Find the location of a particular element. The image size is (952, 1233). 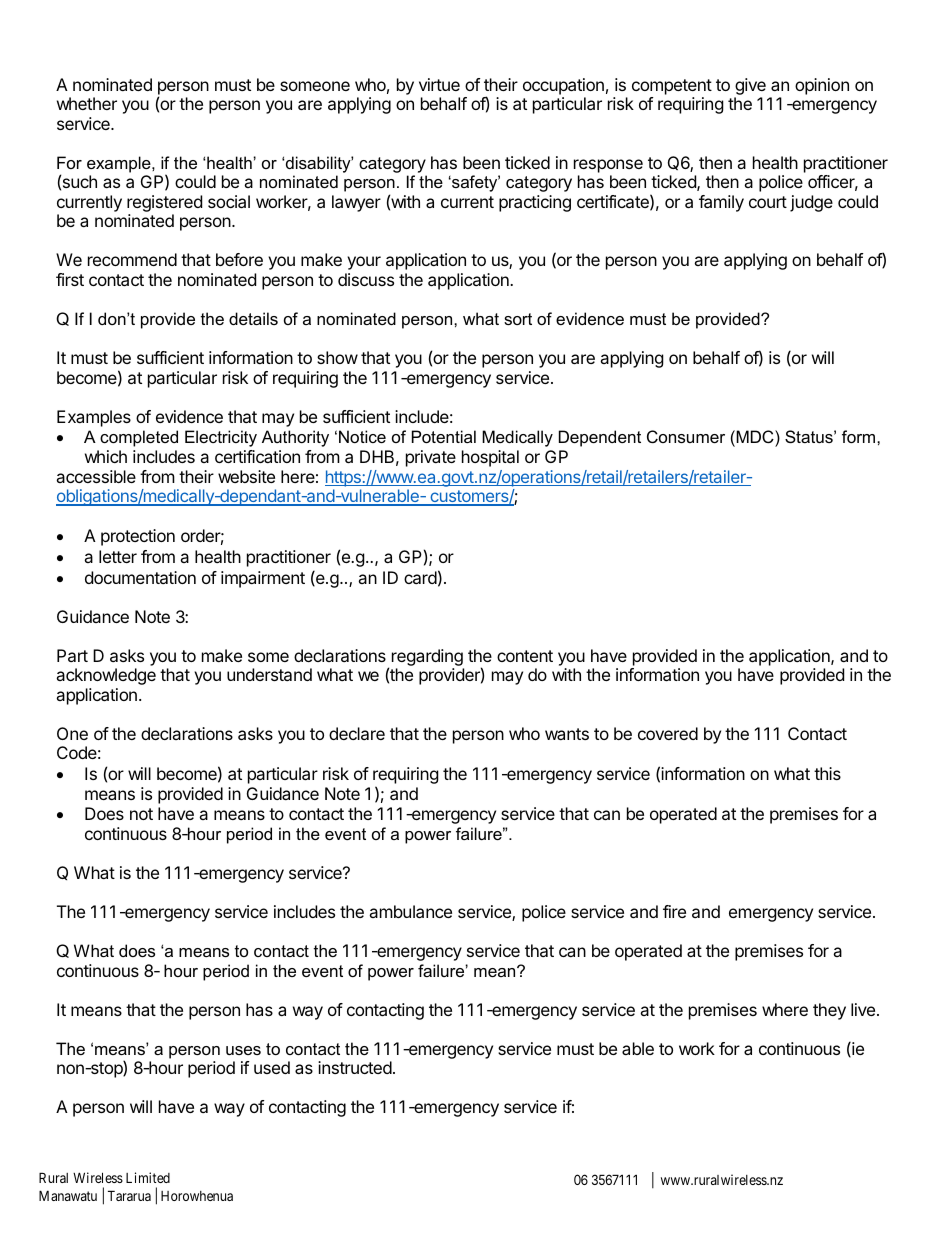

documentation is located at coordinates (140, 577).
